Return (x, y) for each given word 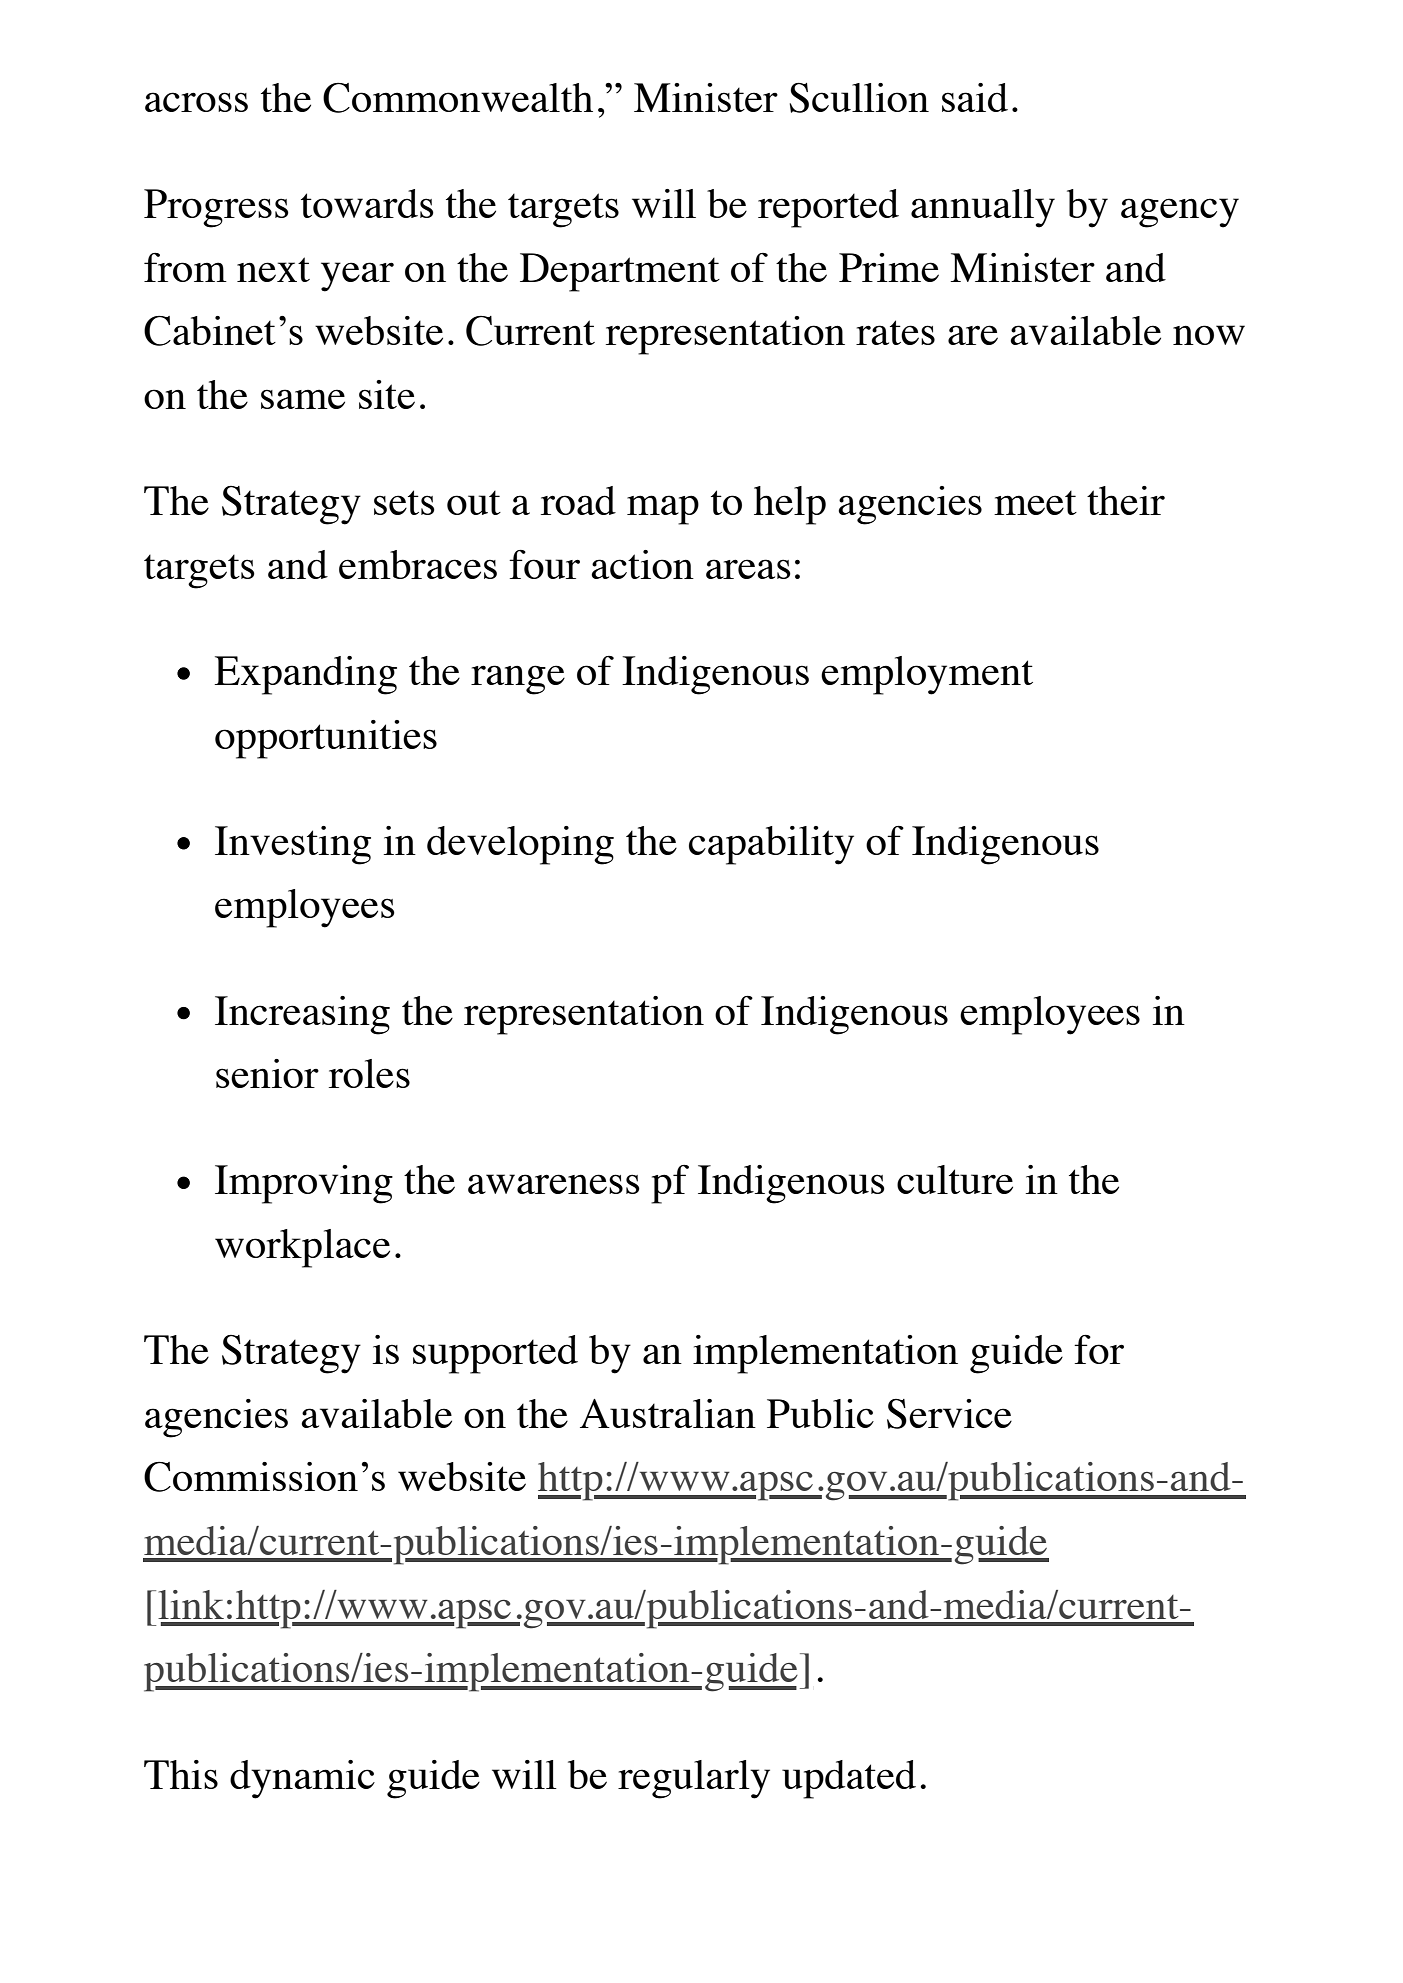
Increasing (302, 1015)
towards (367, 203)
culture (955, 1179)
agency (1180, 213)
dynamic (302, 1779)
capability (771, 845)
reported (828, 208)
